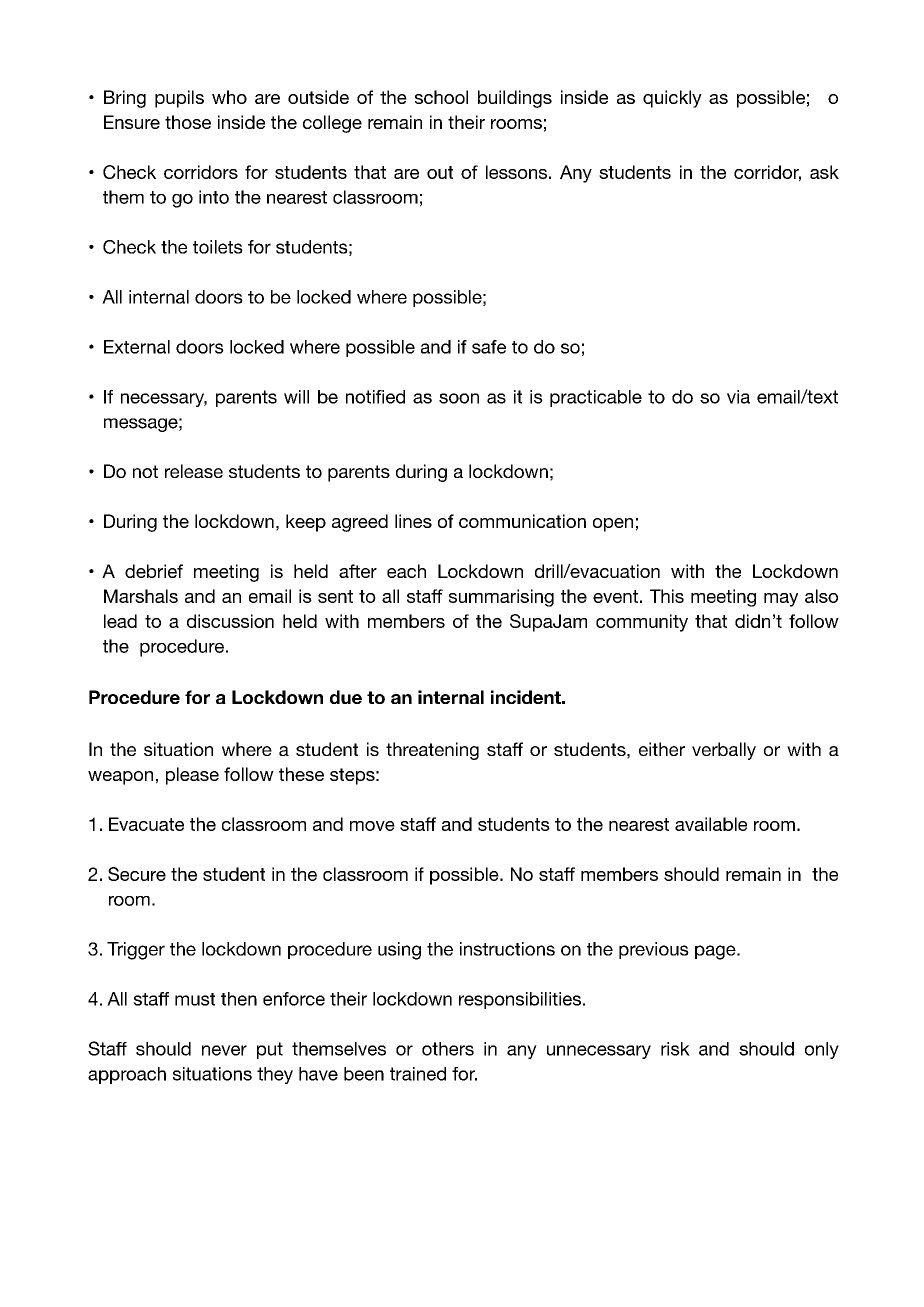  I want to click on release, so click(194, 471).
